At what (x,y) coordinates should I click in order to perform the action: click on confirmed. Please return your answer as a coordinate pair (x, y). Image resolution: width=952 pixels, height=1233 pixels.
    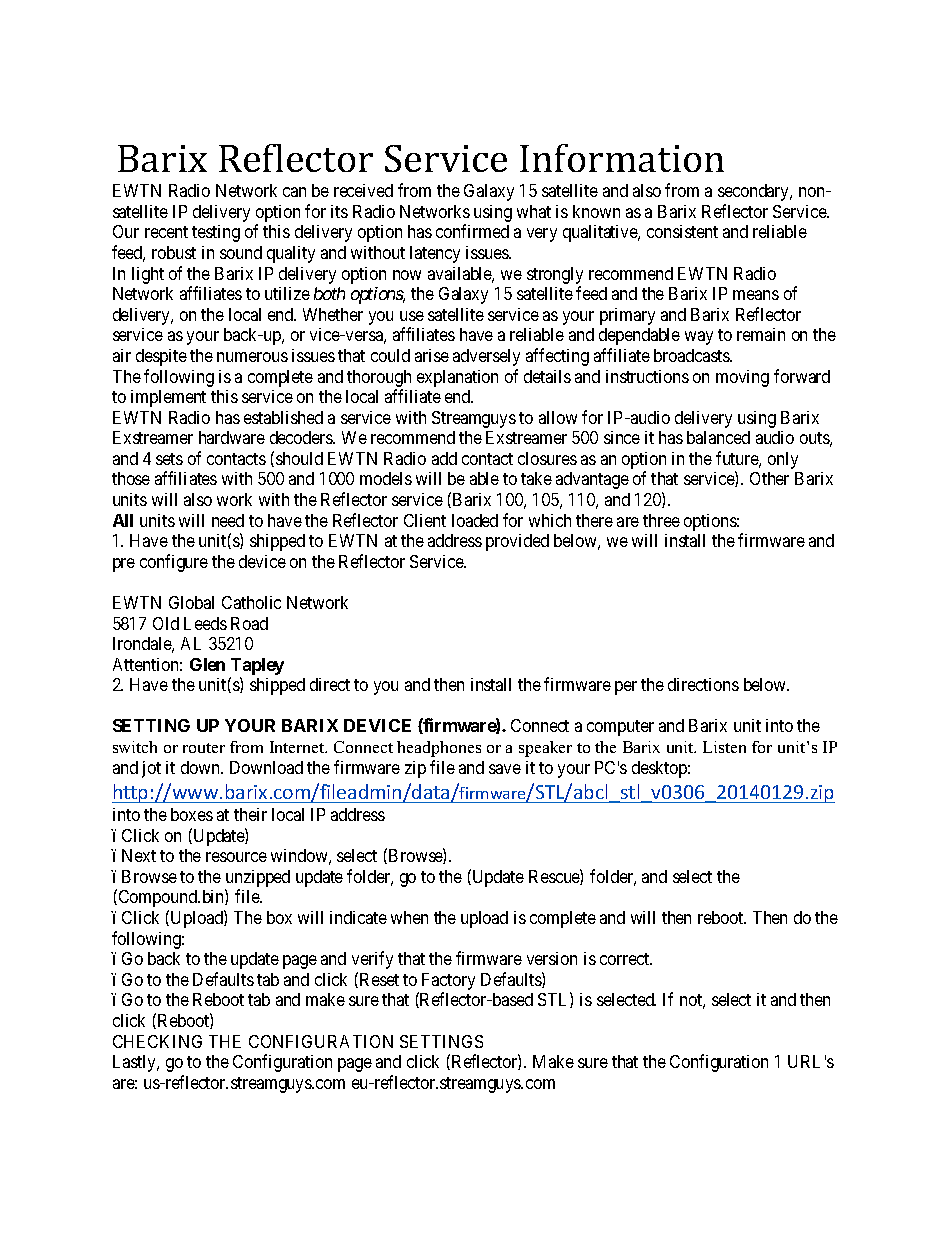
    Looking at the image, I should click on (472, 231).
